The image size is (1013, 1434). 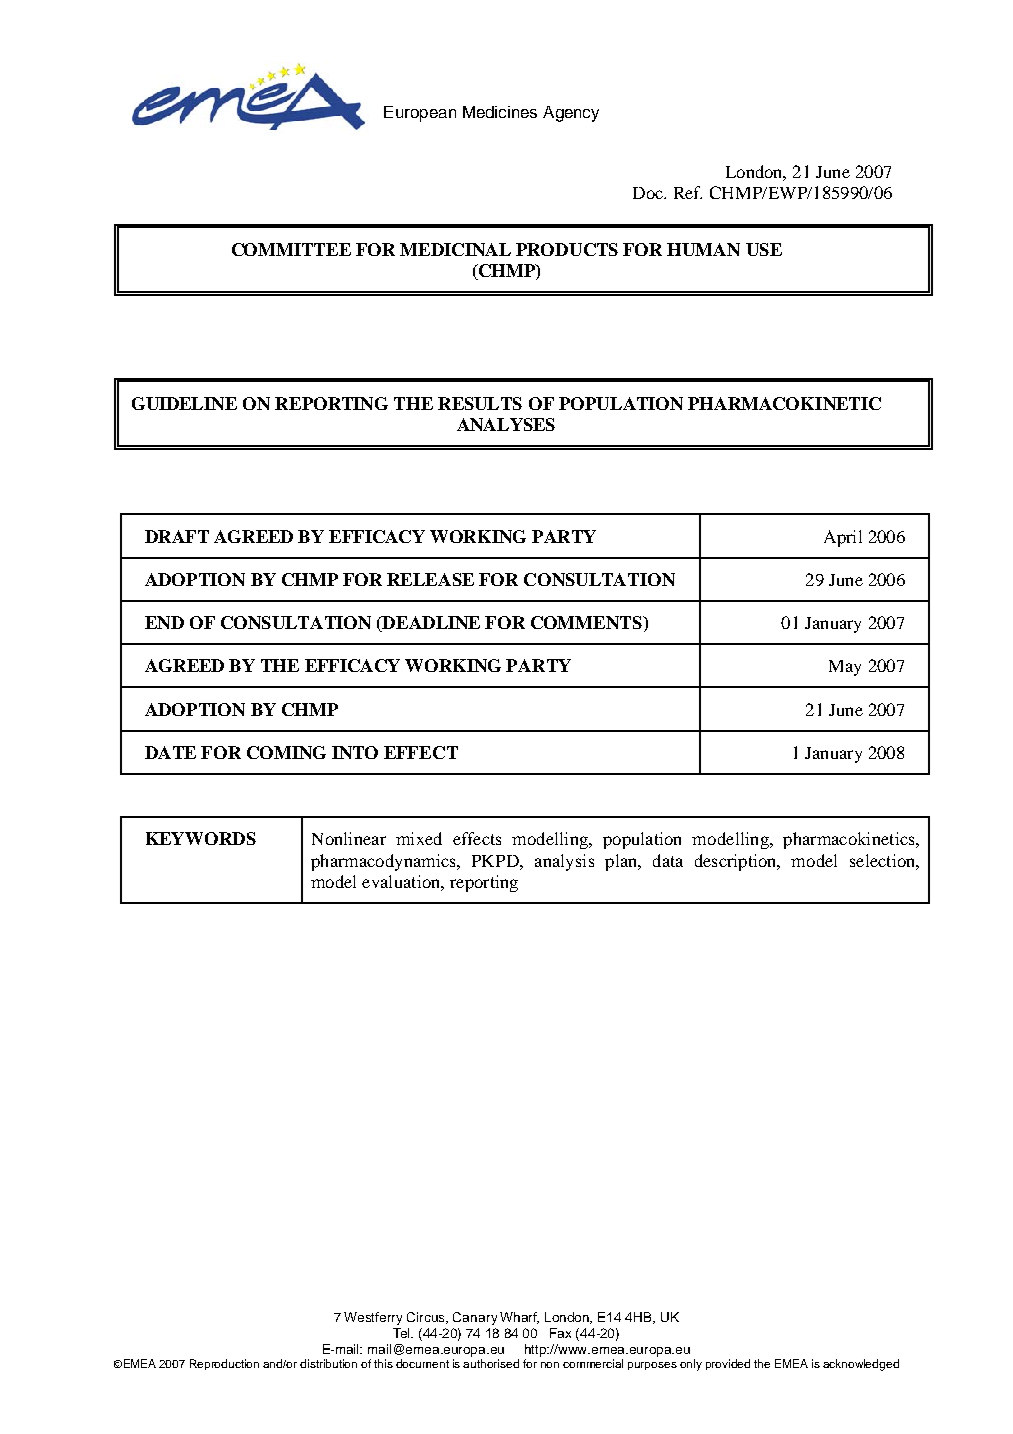 I want to click on COMMITTEE, so click(x=291, y=249).
